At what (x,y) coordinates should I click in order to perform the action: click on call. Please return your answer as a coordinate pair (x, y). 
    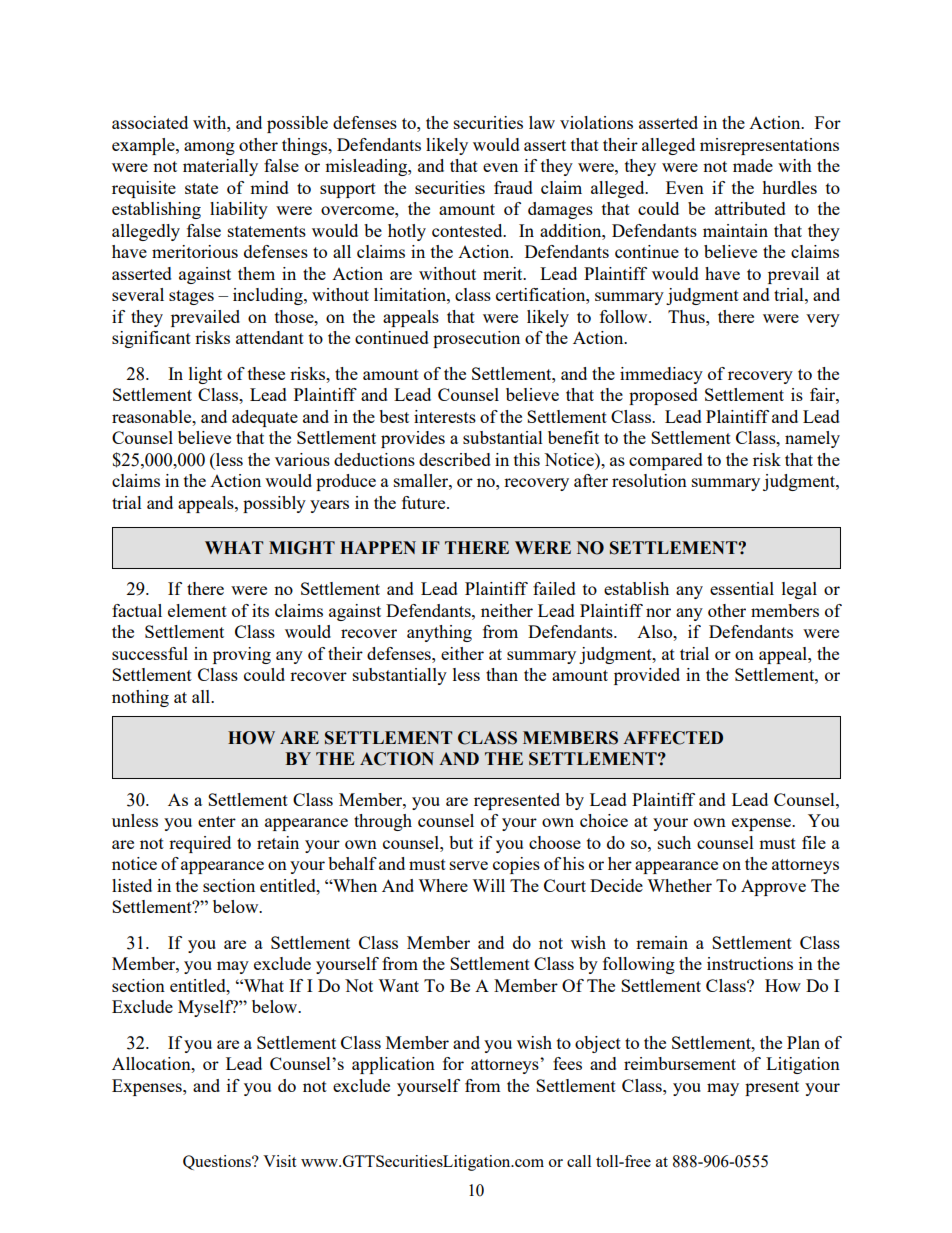
    Looking at the image, I should click on (579, 1161).
